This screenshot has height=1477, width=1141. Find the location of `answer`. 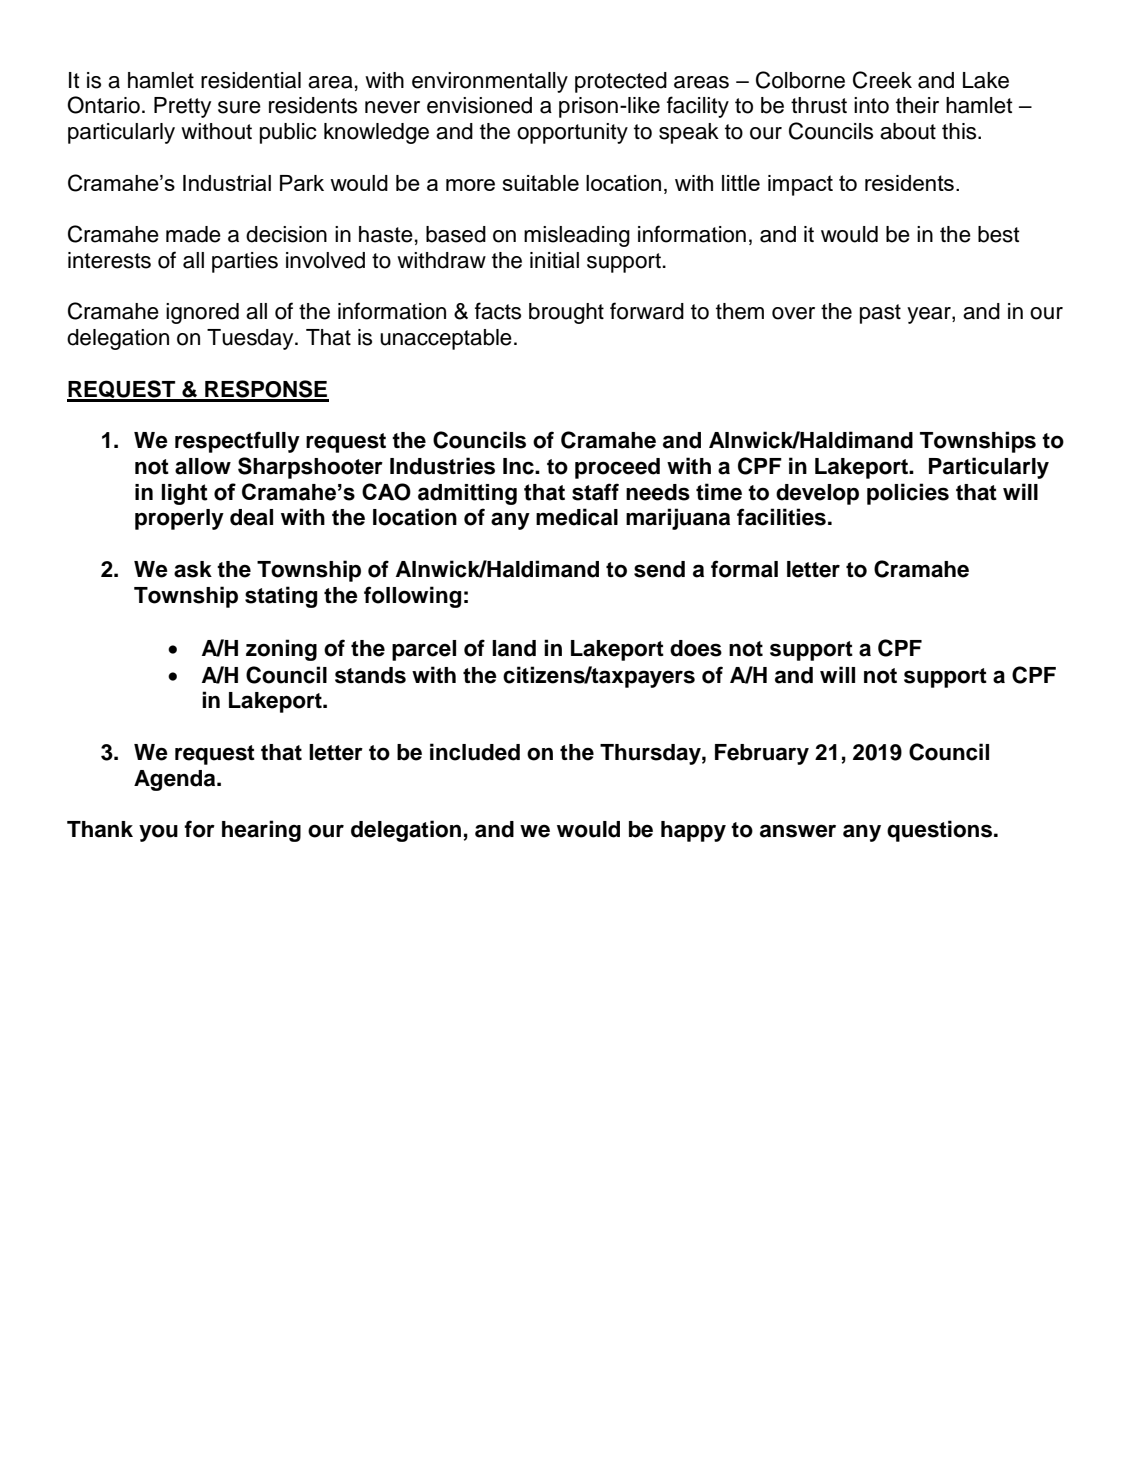

answer is located at coordinates (798, 831).
